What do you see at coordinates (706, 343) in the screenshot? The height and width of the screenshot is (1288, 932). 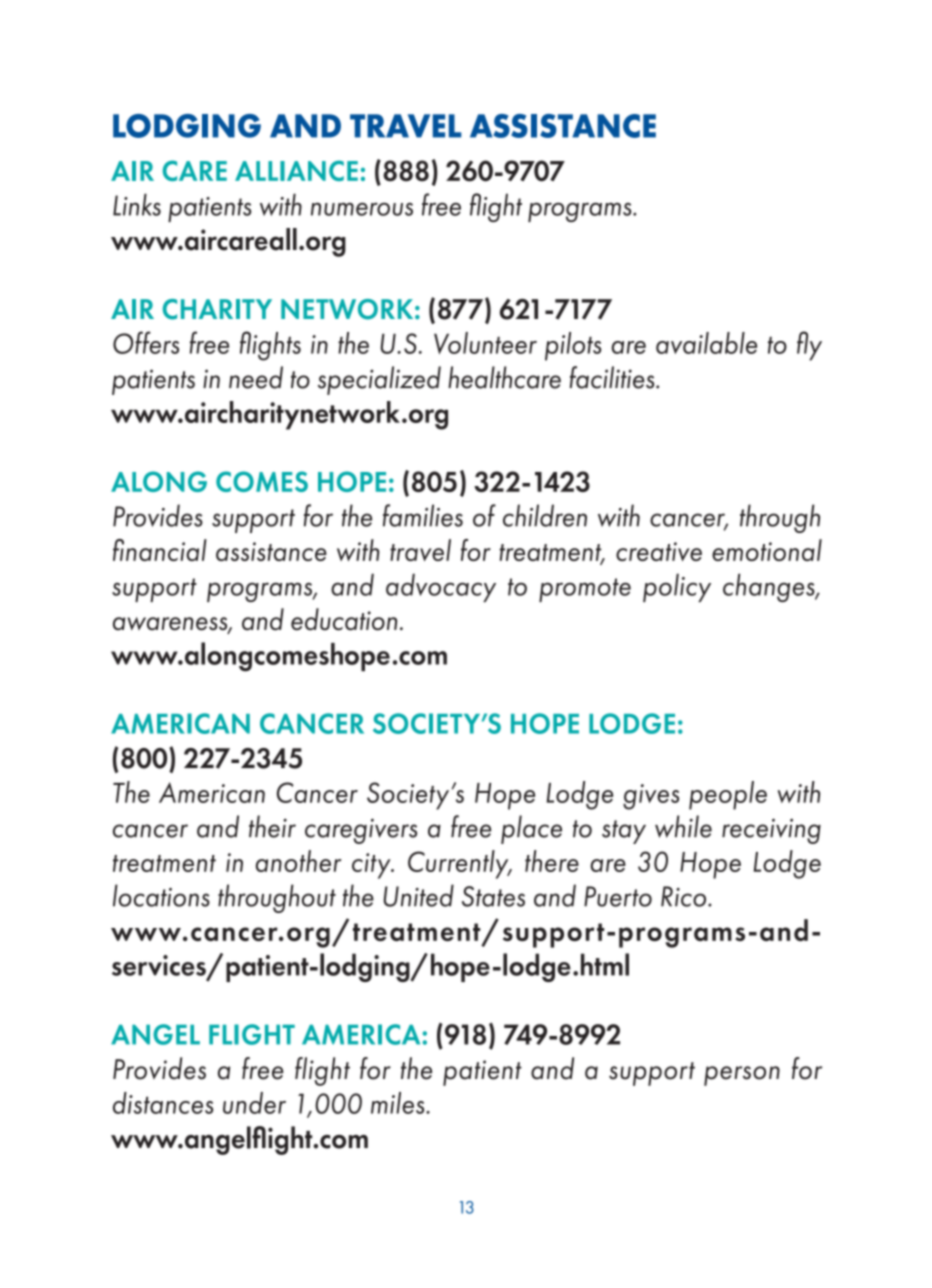 I see `available` at bounding box center [706, 343].
